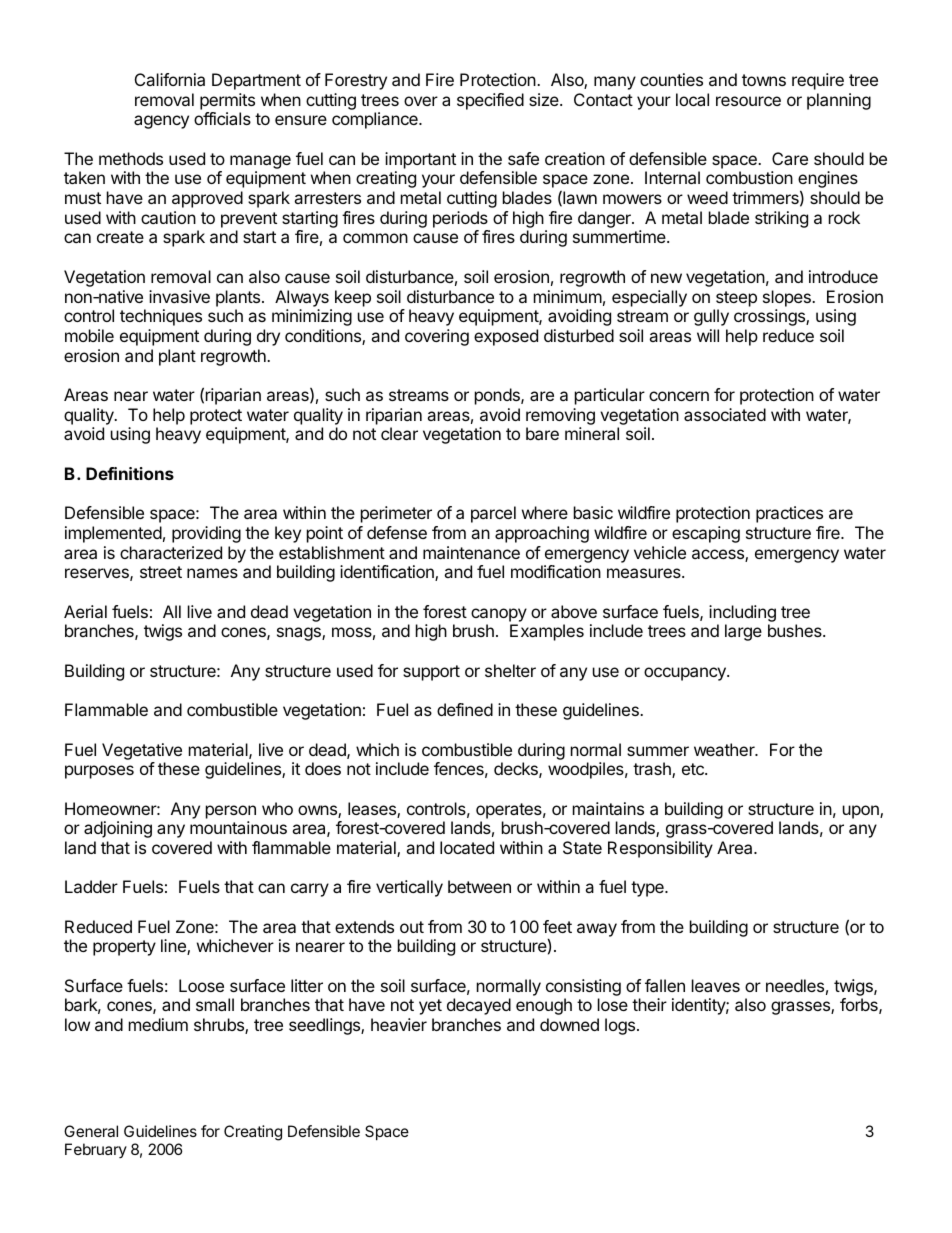 The image size is (952, 1233). What do you see at coordinates (91, 1131) in the screenshot?
I see `General` at bounding box center [91, 1131].
